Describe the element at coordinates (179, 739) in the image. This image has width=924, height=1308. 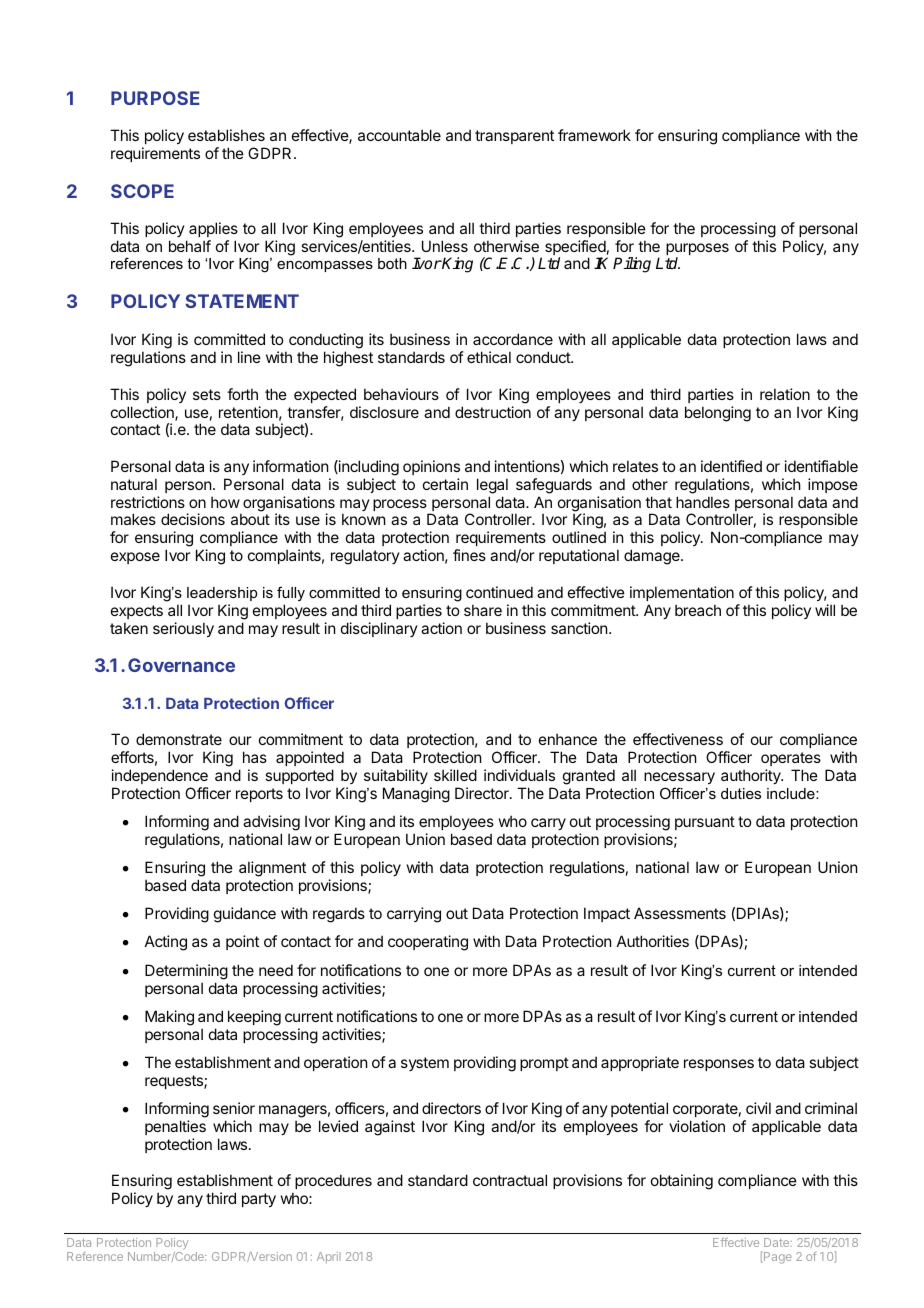
I see `demonstrate` at that location.
